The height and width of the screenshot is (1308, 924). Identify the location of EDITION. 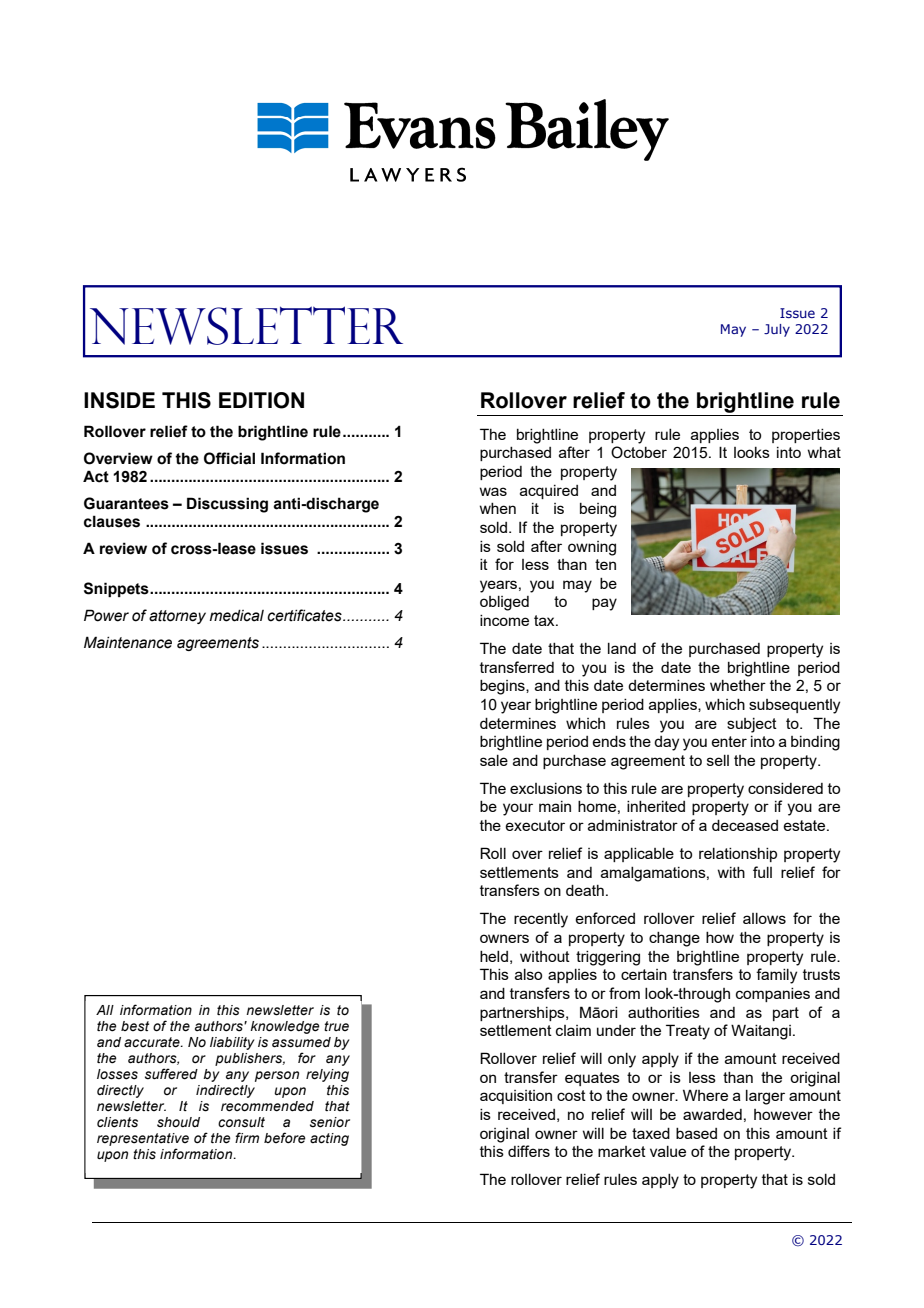
(261, 400).
